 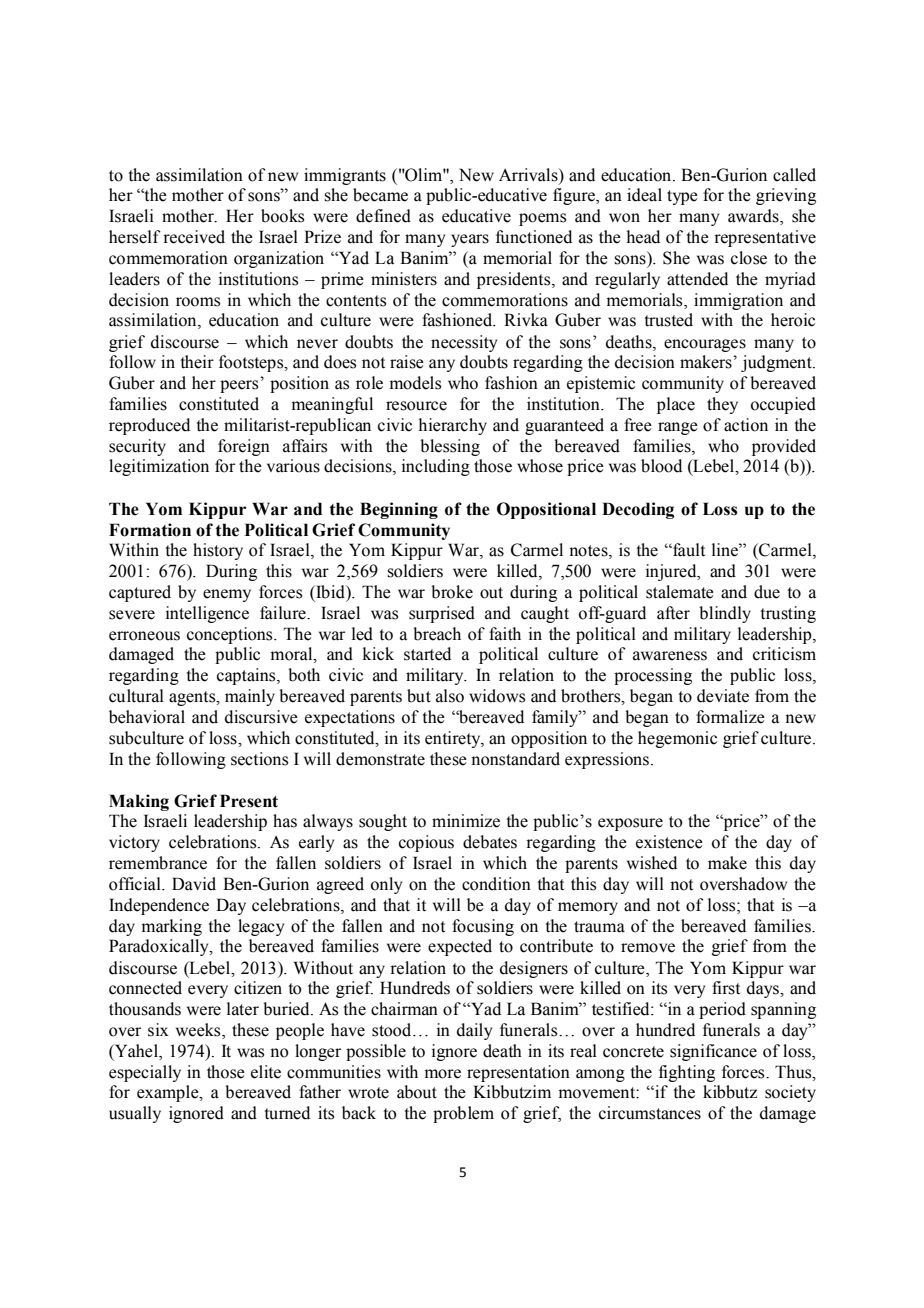 What do you see at coordinates (218, 551) in the image?
I see `history` at bounding box center [218, 551].
